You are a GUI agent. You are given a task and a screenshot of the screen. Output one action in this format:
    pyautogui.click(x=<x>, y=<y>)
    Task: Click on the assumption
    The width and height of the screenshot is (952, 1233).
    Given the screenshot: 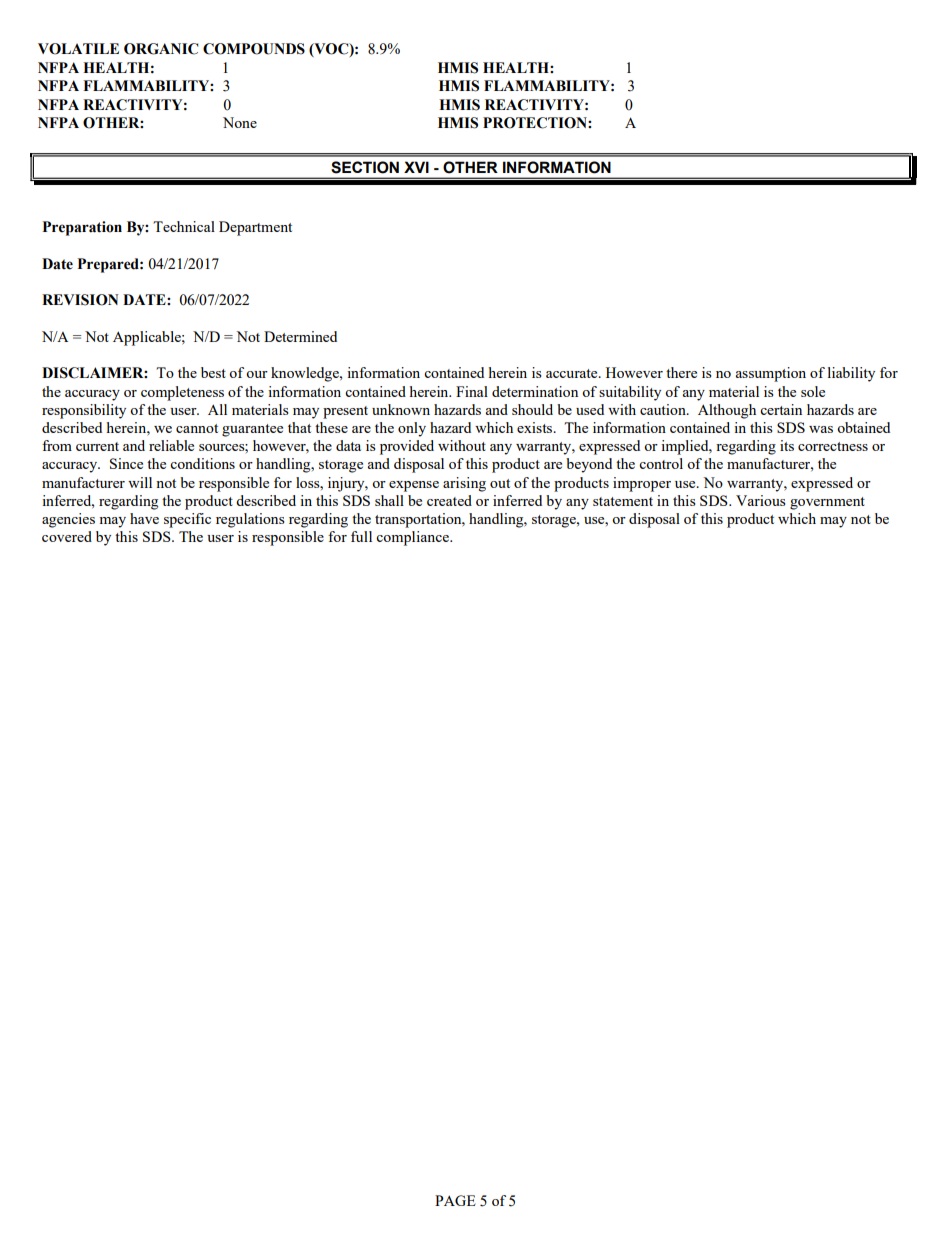 What is the action you would take?
    pyautogui.click(x=771, y=374)
